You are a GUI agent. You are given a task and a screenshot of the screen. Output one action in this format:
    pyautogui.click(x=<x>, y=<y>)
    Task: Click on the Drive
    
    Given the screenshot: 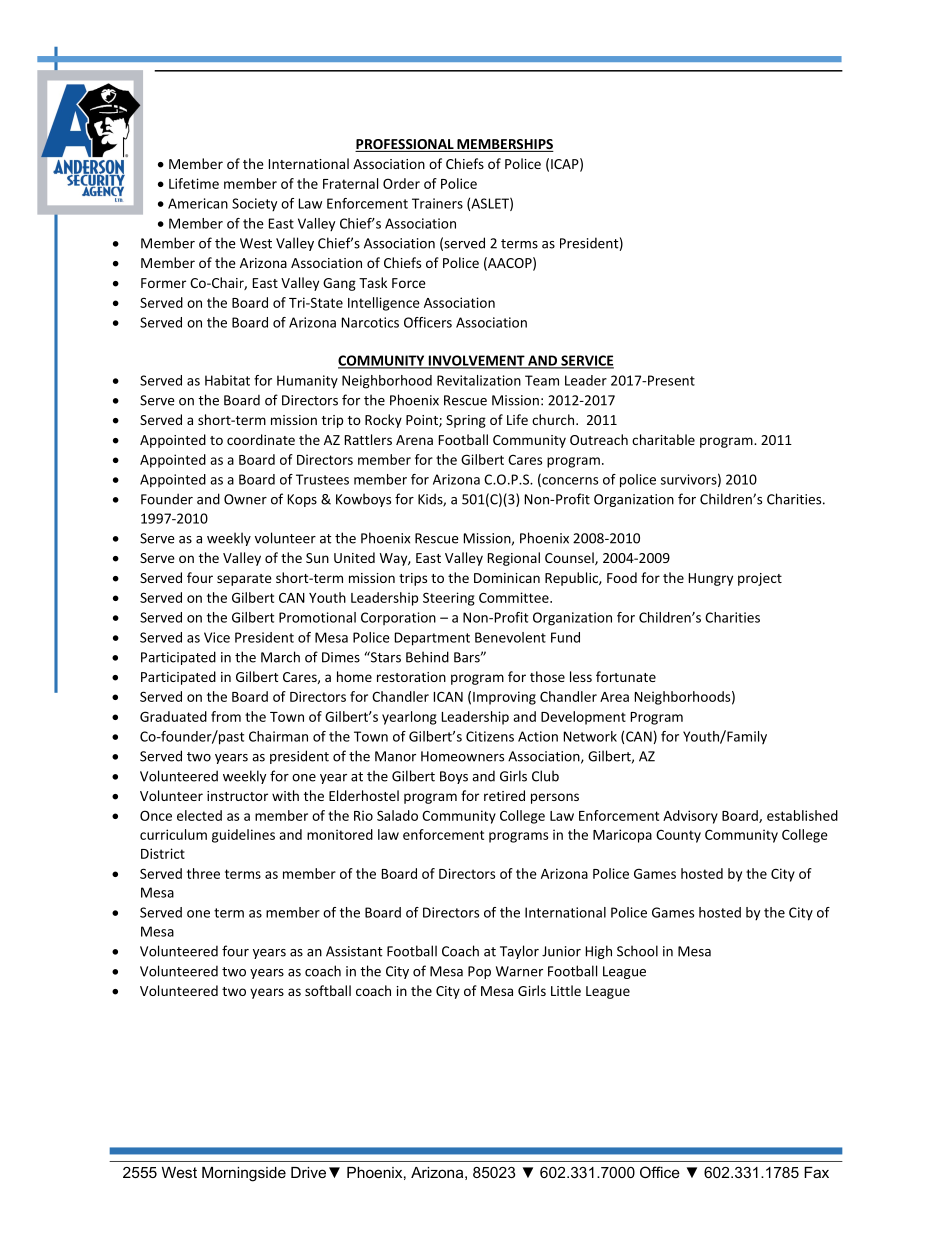 What is the action you would take?
    pyautogui.click(x=308, y=1172)
